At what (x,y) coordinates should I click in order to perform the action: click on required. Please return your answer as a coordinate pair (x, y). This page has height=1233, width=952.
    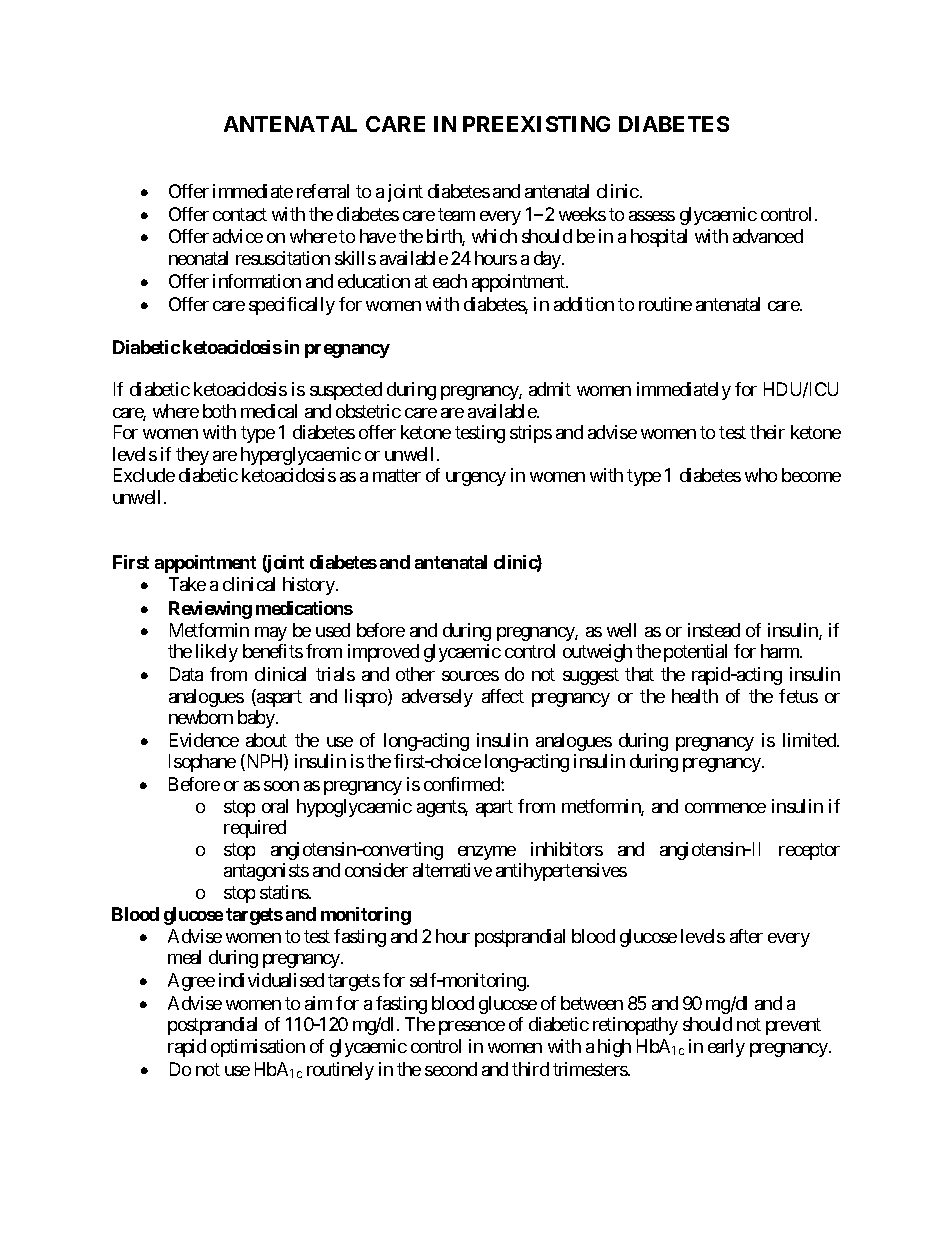
    Looking at the image, I should click on (255, 829).
